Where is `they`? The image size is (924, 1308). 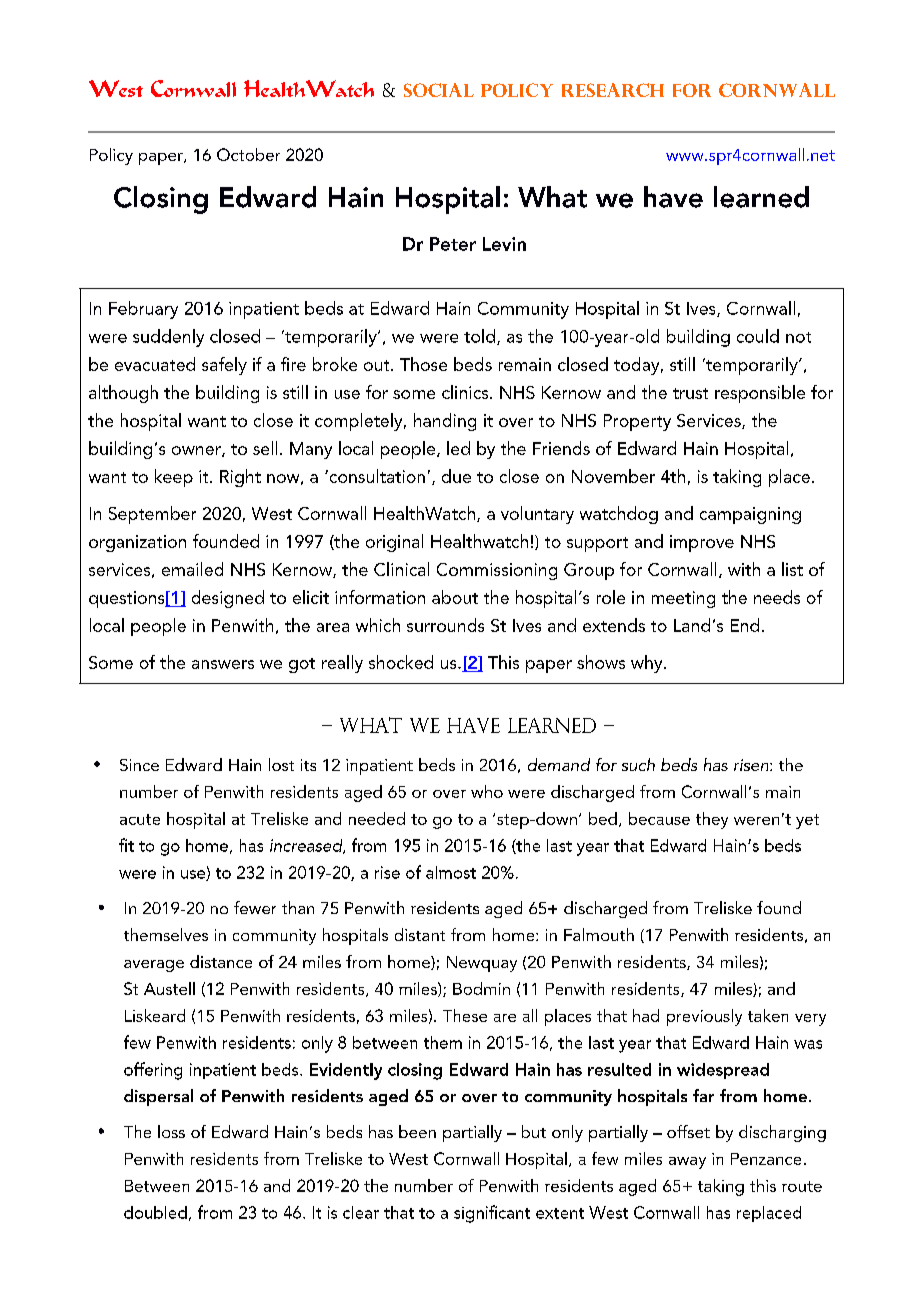 they is located at coordinates (712, 820).
